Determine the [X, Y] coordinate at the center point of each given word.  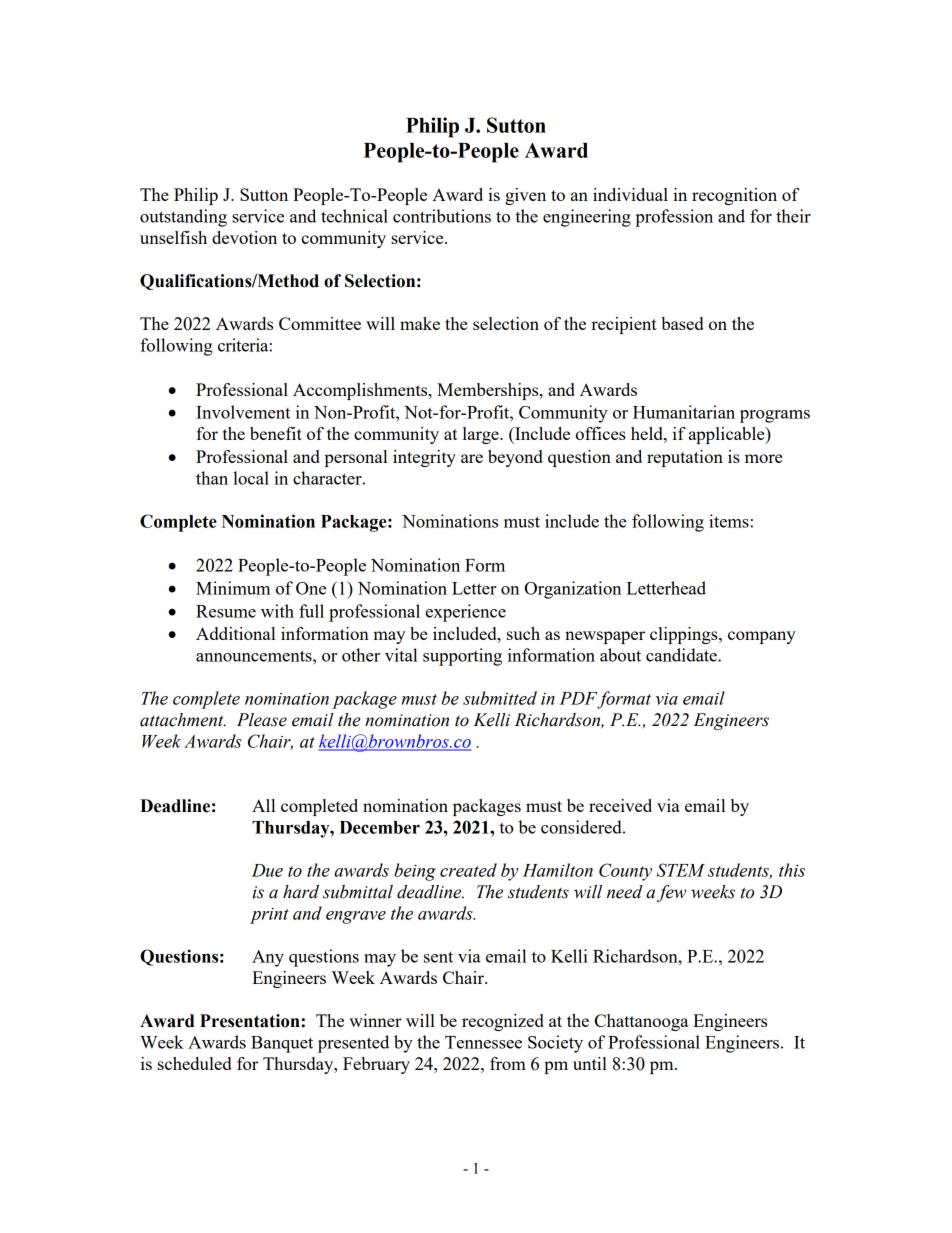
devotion [244, 237]
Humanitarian [684, 412]
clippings [685, 635]
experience [466, 613]
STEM [681, 870]
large [482, 435]
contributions [442, 216]
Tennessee [483, 1042]
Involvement [243, 412]
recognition [734, 196]
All [263, 805]
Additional [235, 633]
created [468, 870]
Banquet [282, 1044]
